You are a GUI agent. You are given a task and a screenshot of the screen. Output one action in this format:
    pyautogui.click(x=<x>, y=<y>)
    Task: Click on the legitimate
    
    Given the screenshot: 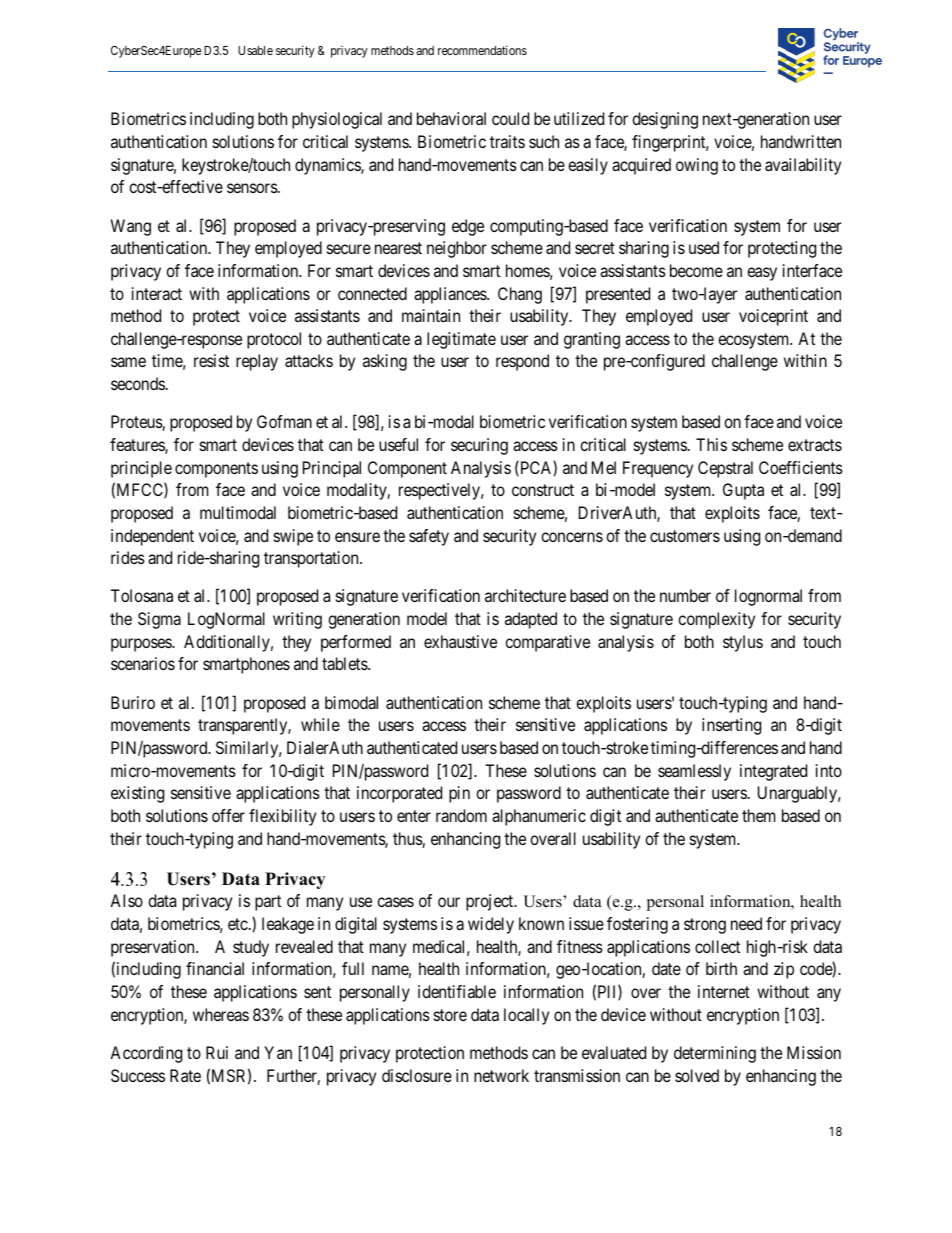 What is the action you would take?
    pyautogui.click(x=461, y=340)
